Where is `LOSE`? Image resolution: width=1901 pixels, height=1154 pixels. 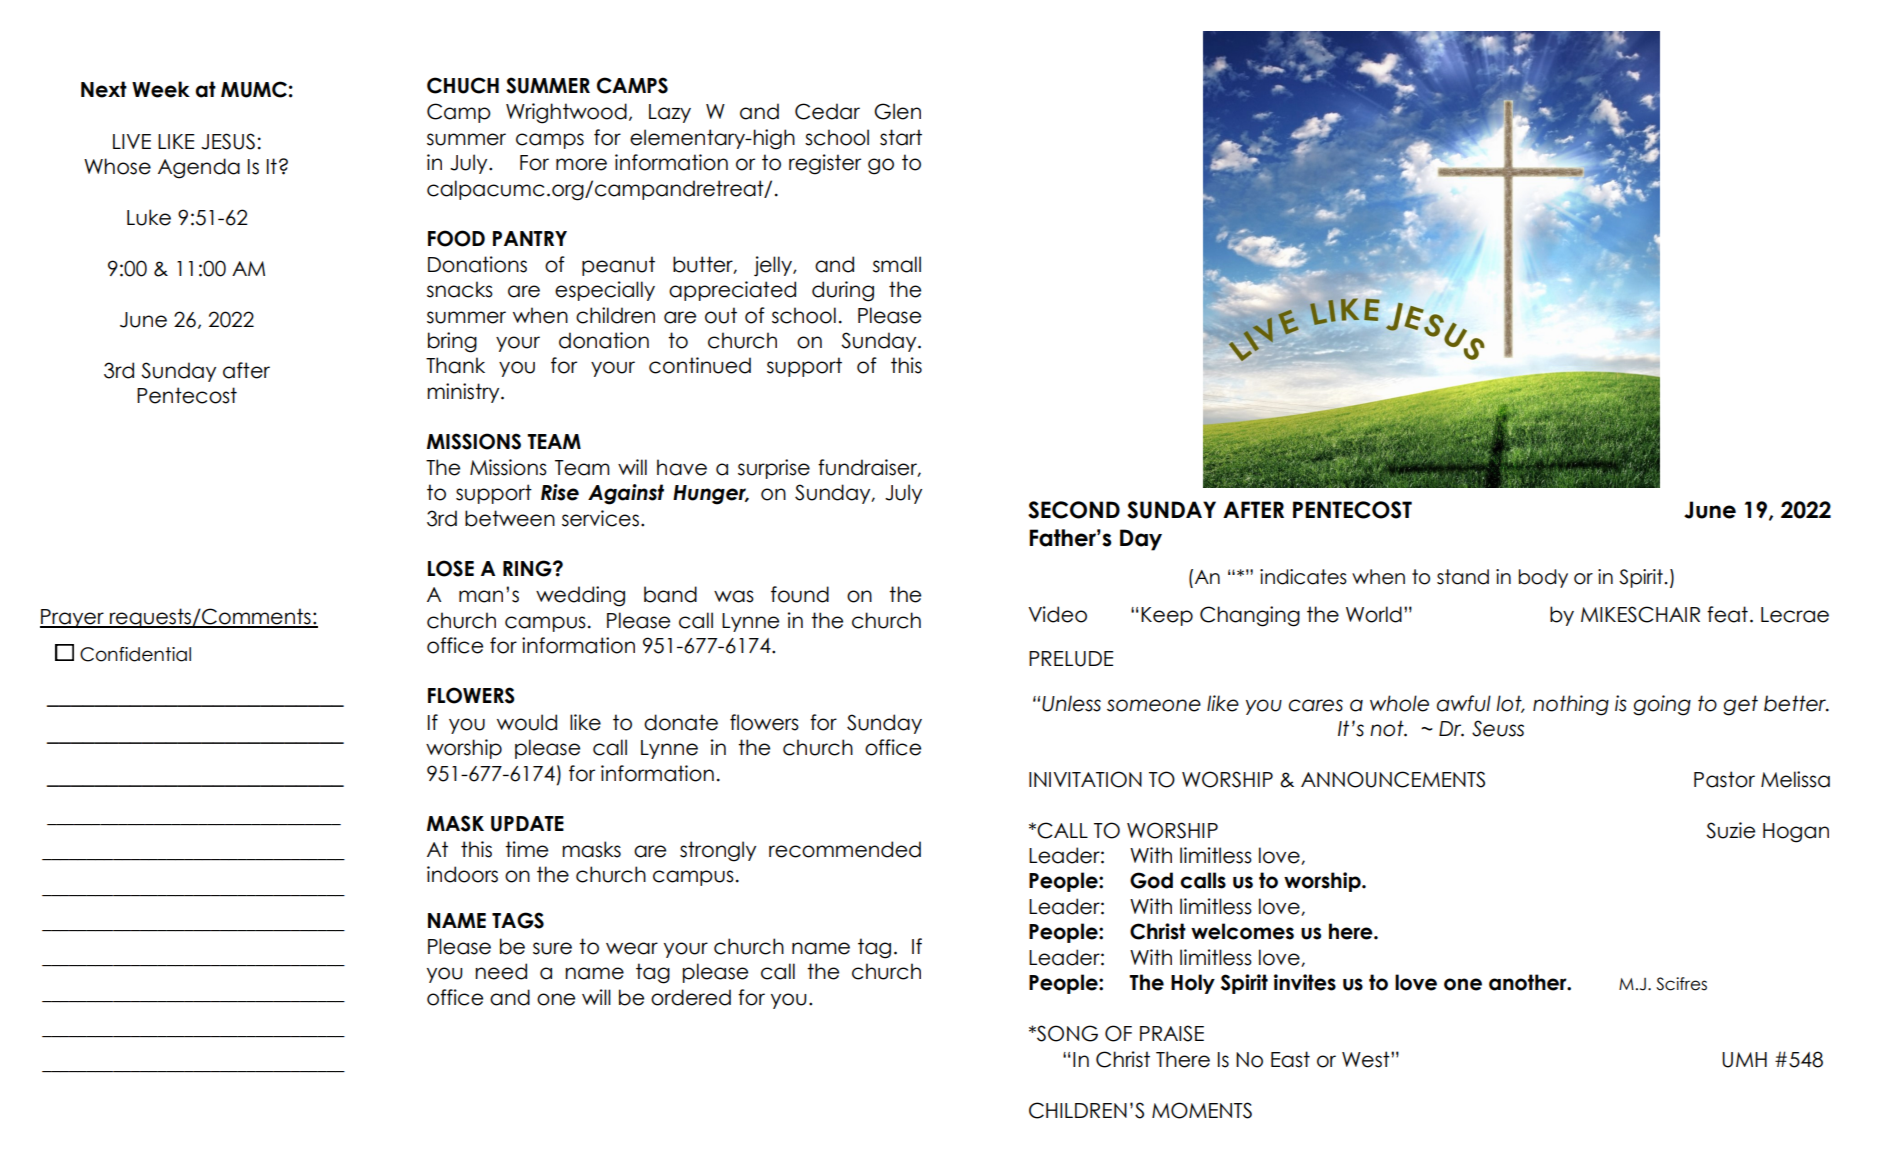 LOSE is located at coordinates (451, 568).
